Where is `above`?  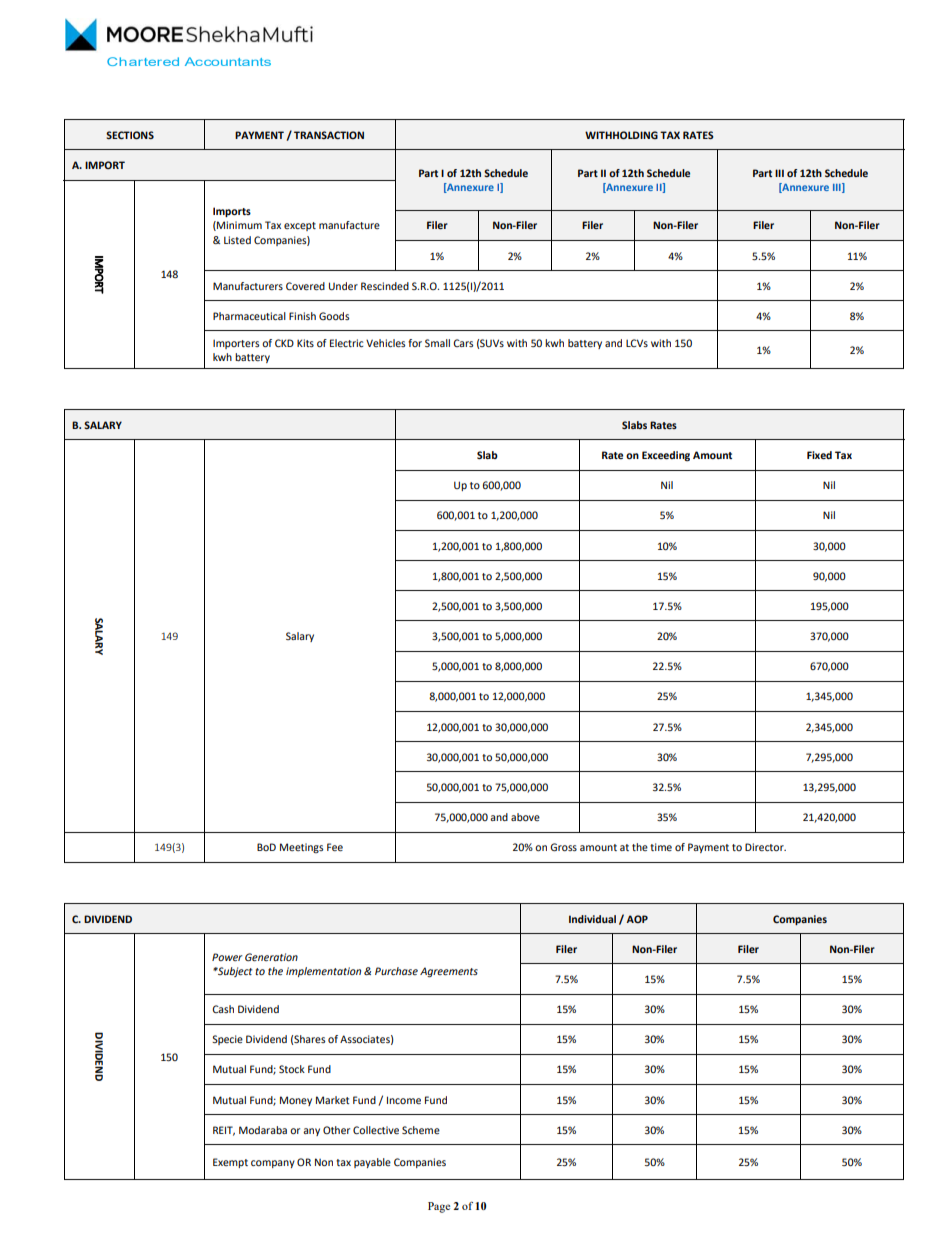 above is located at coordinates (525, 817).
